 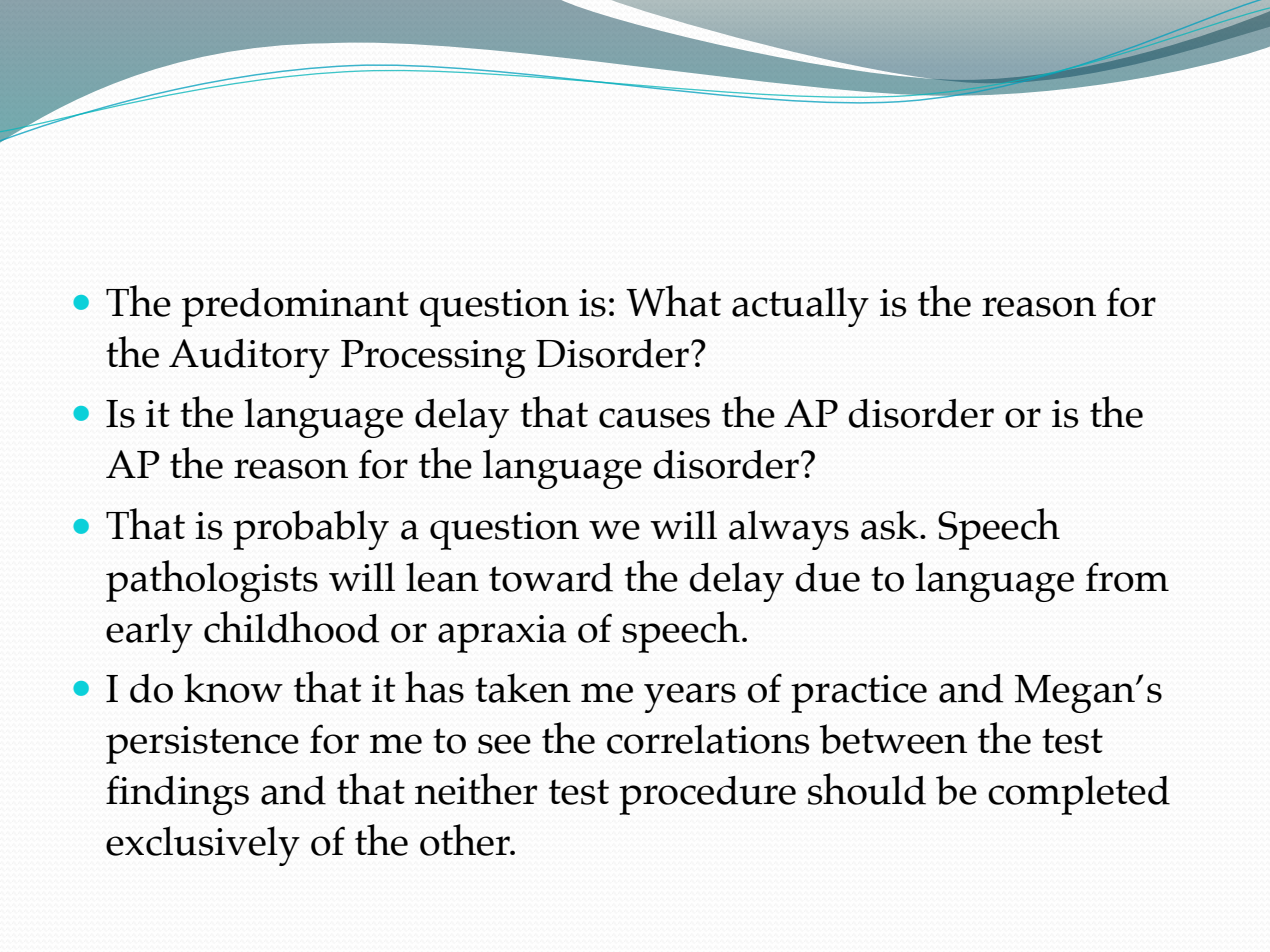 I want to click on always, so click(x=789, y=530).
